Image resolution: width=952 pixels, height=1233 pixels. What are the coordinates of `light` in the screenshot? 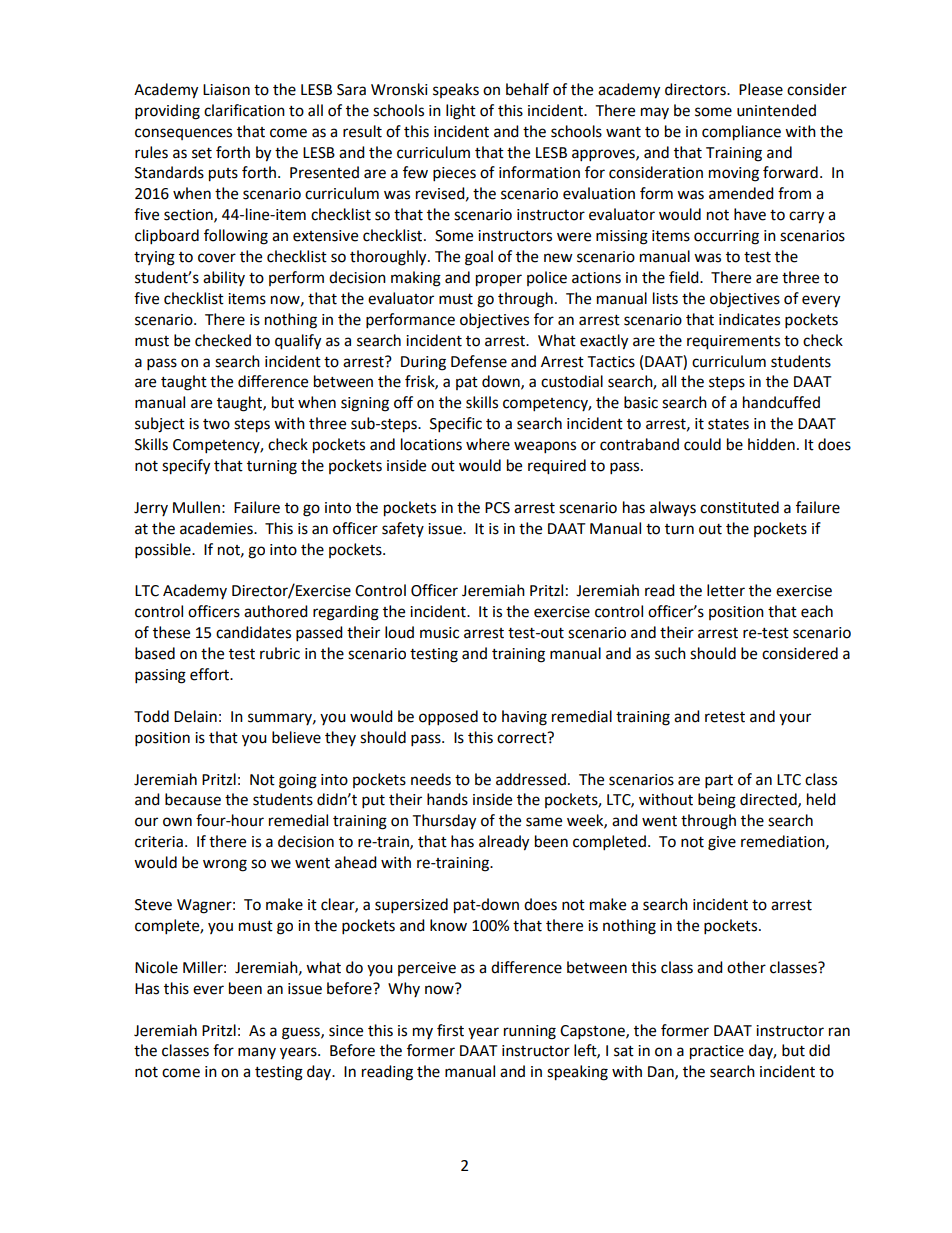 It's located at (461, 112).
